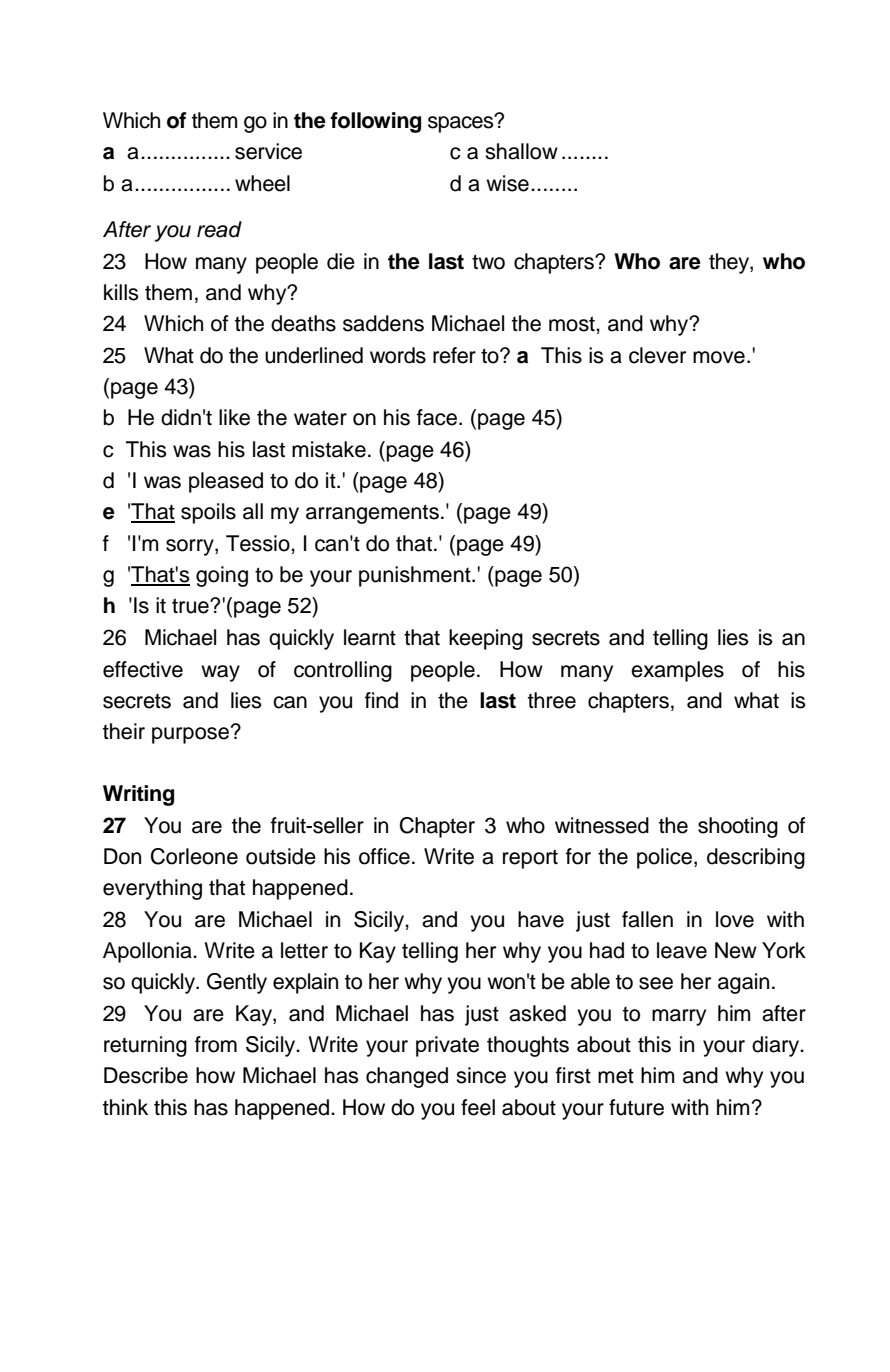 The width and height of the screenshot is (890, 1372). I want to click on Corleone, so click(194, 856).
